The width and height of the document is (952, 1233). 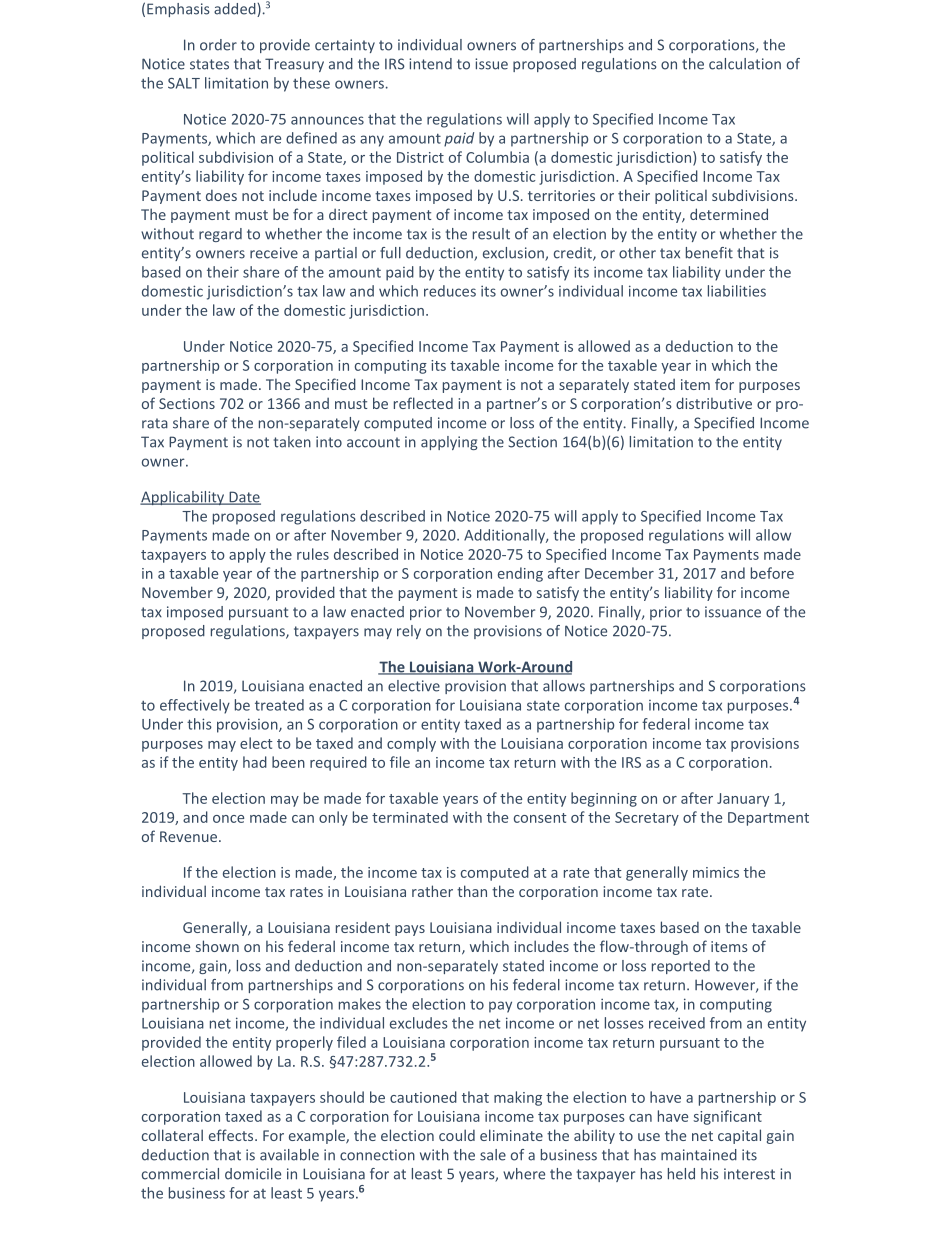 I want to click on taken, so click(x=292, y=442).
